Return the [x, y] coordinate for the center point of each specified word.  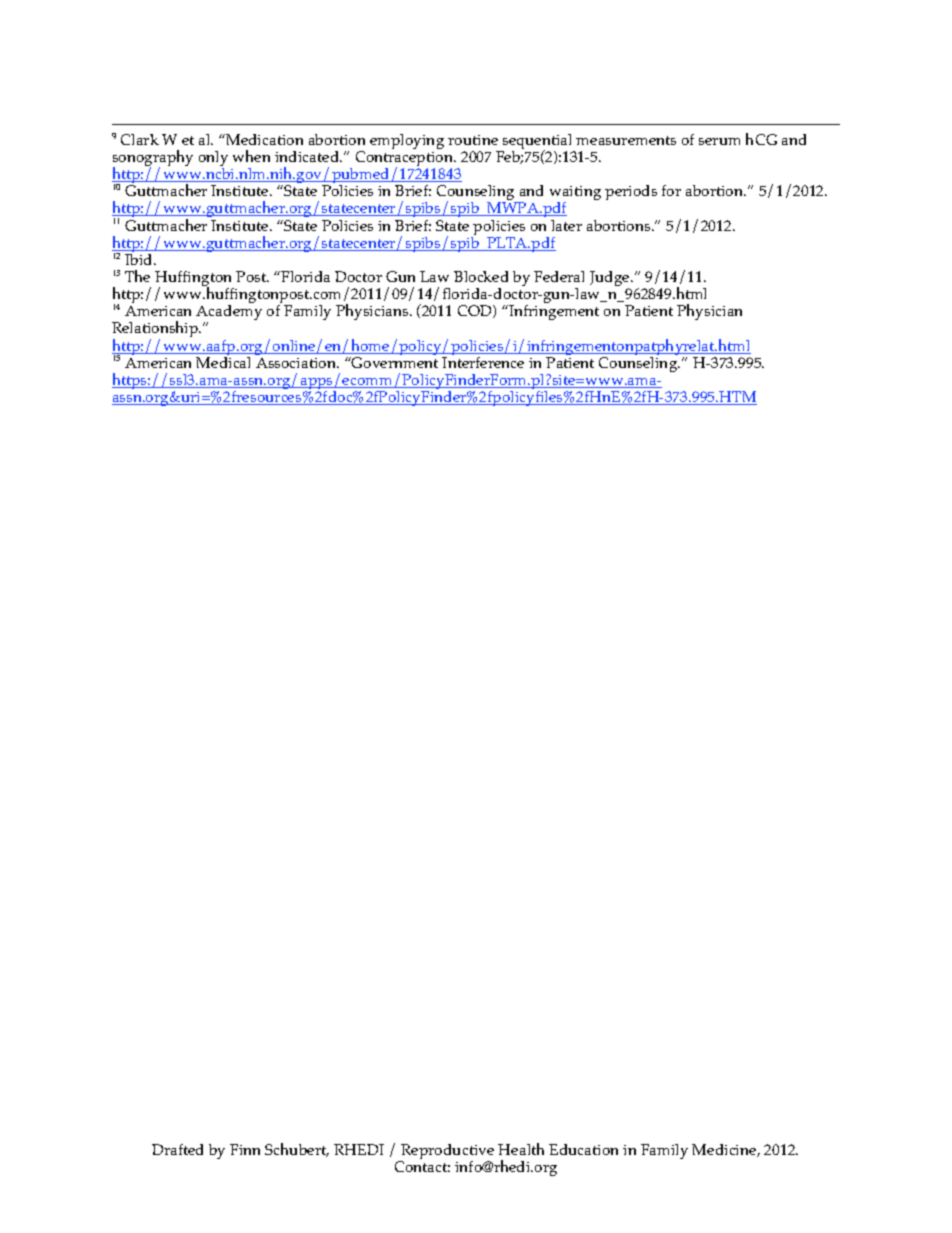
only [213, 160]
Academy [229, 314]
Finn [245, 1149]
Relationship [156, 331]
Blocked [481, 276]
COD [476, 311]
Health [521, 1149]
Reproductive [446, 1153]
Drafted [177, 1149]
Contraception [406, 160]
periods [631, 192]
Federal [559, 276]
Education [583, 1149]
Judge [611, 280]
